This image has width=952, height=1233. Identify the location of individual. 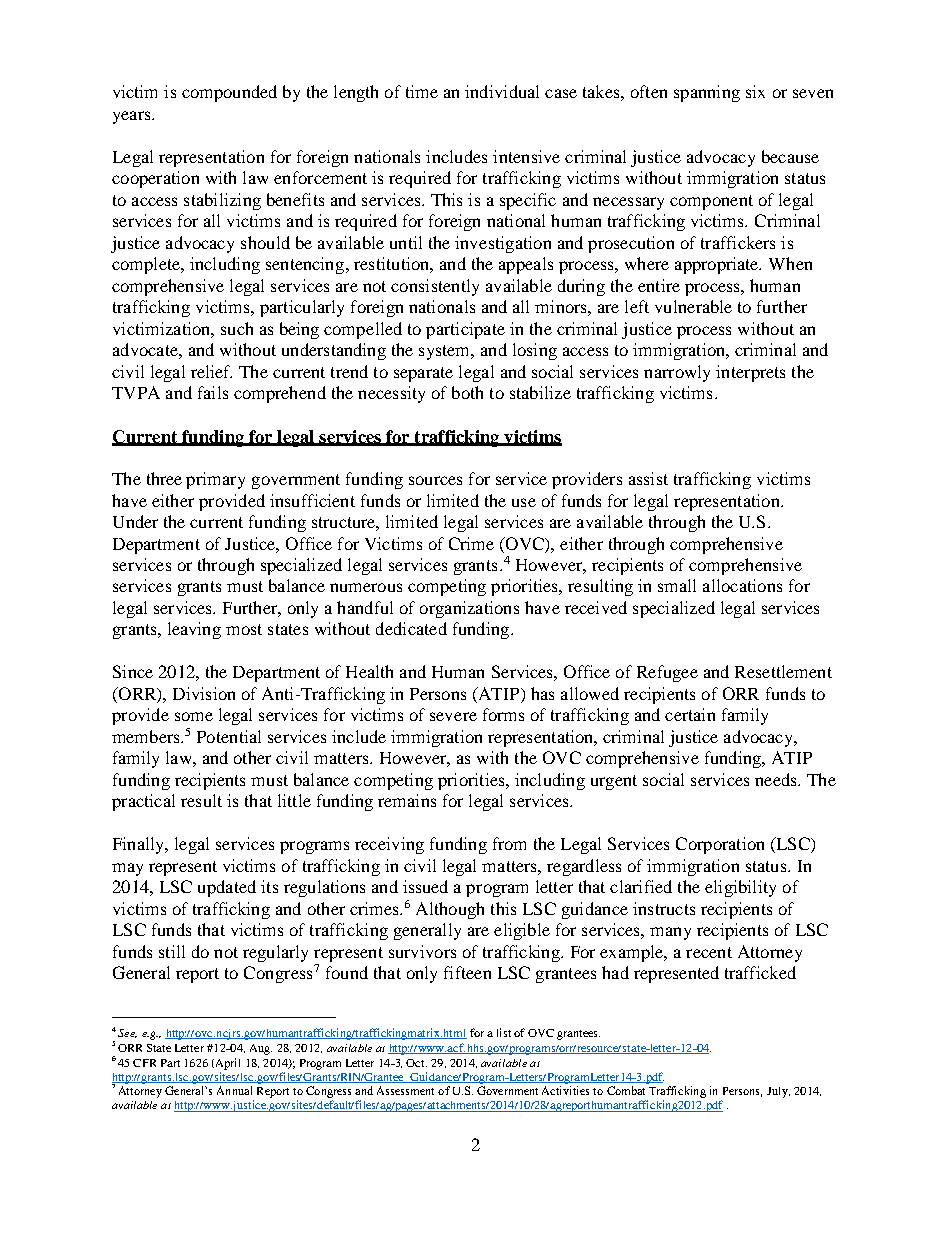
(502, 91).
